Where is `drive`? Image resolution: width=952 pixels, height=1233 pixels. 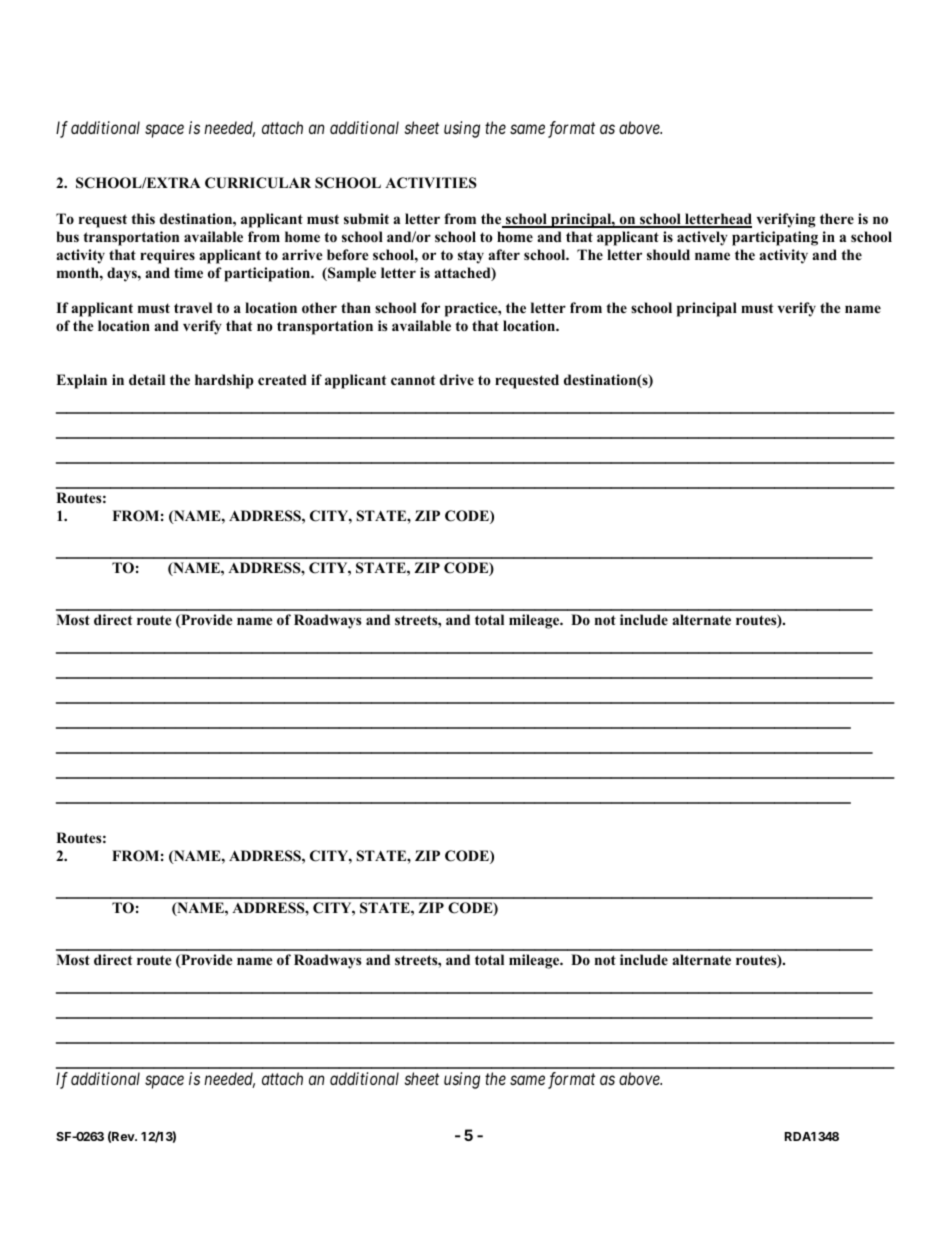 drive is located at coordinates (457, 379).
